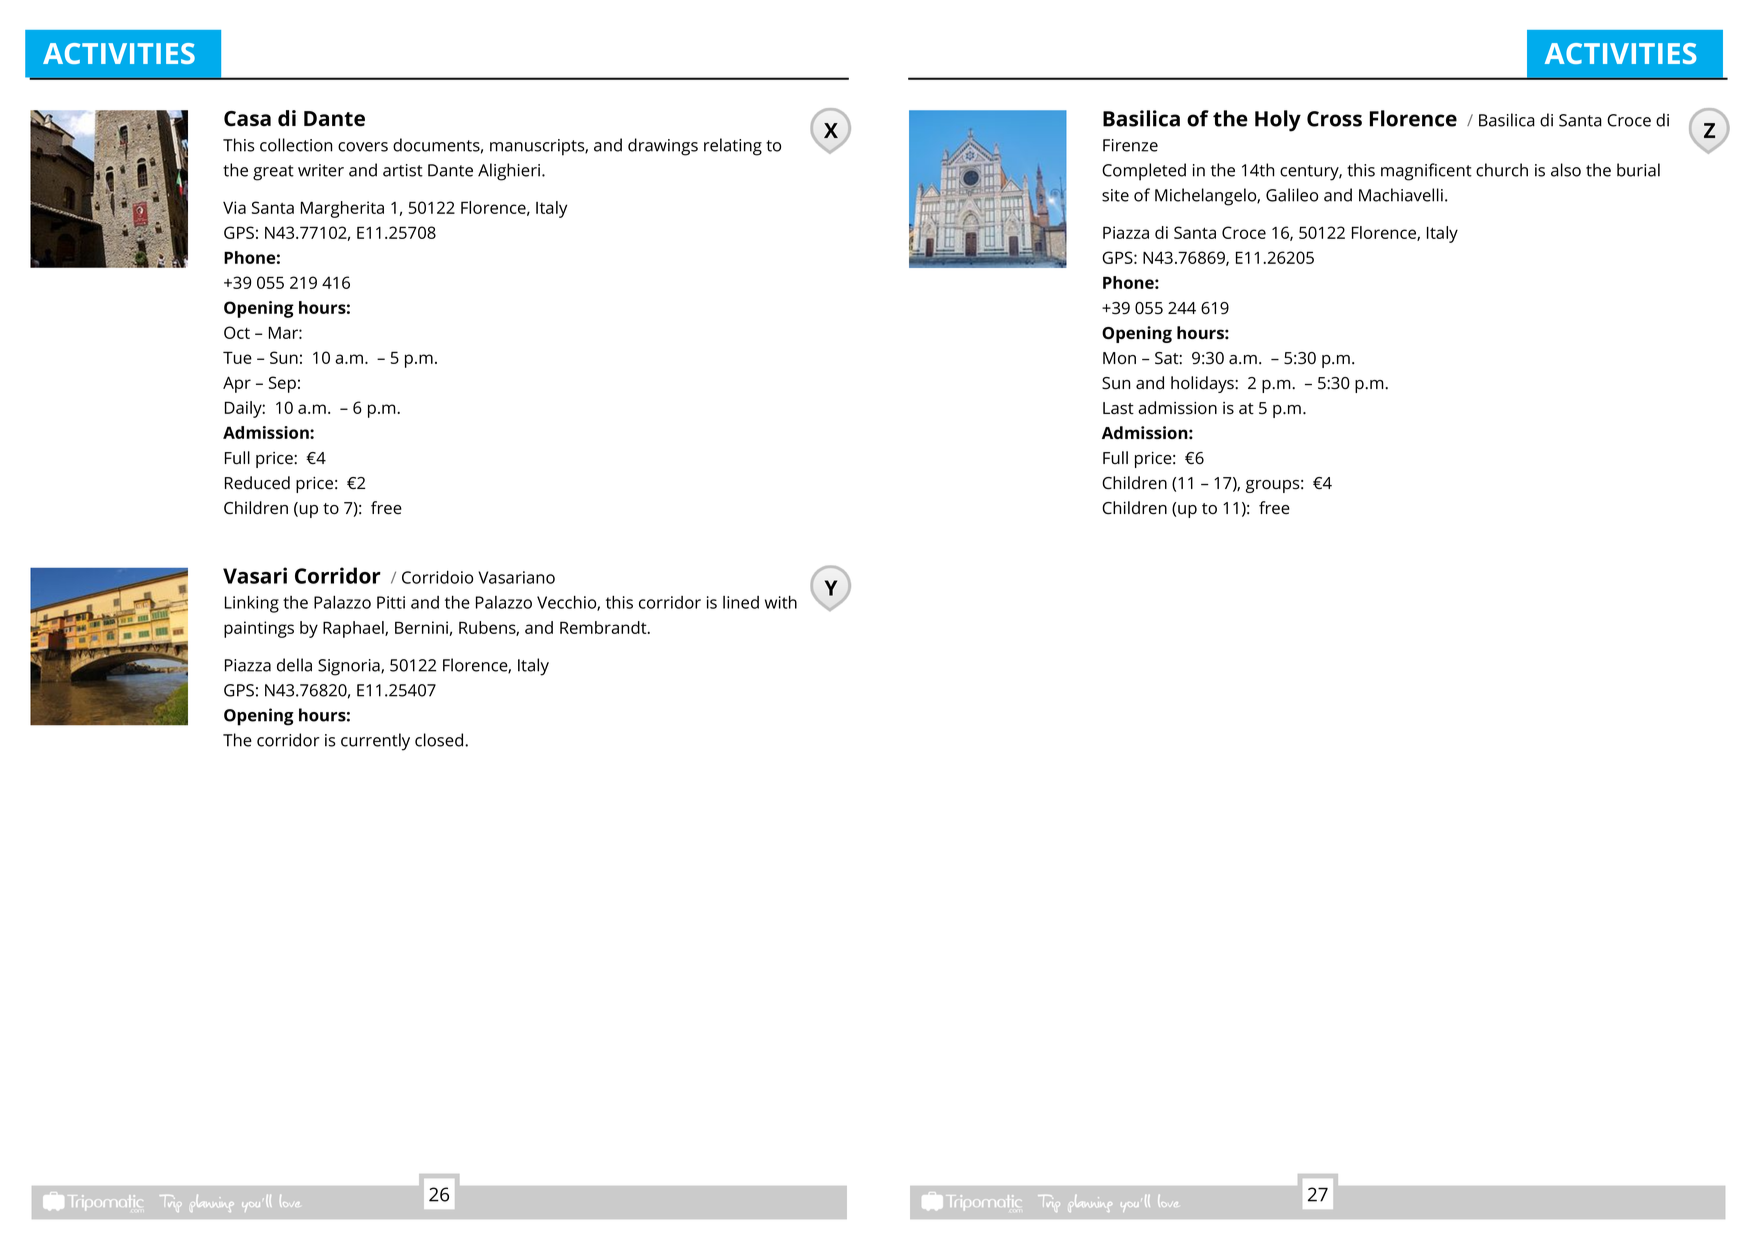  What do you see at coordinates (1502, 170) in the screenshot?
I see `church` at bounding box center [1502, 170].
